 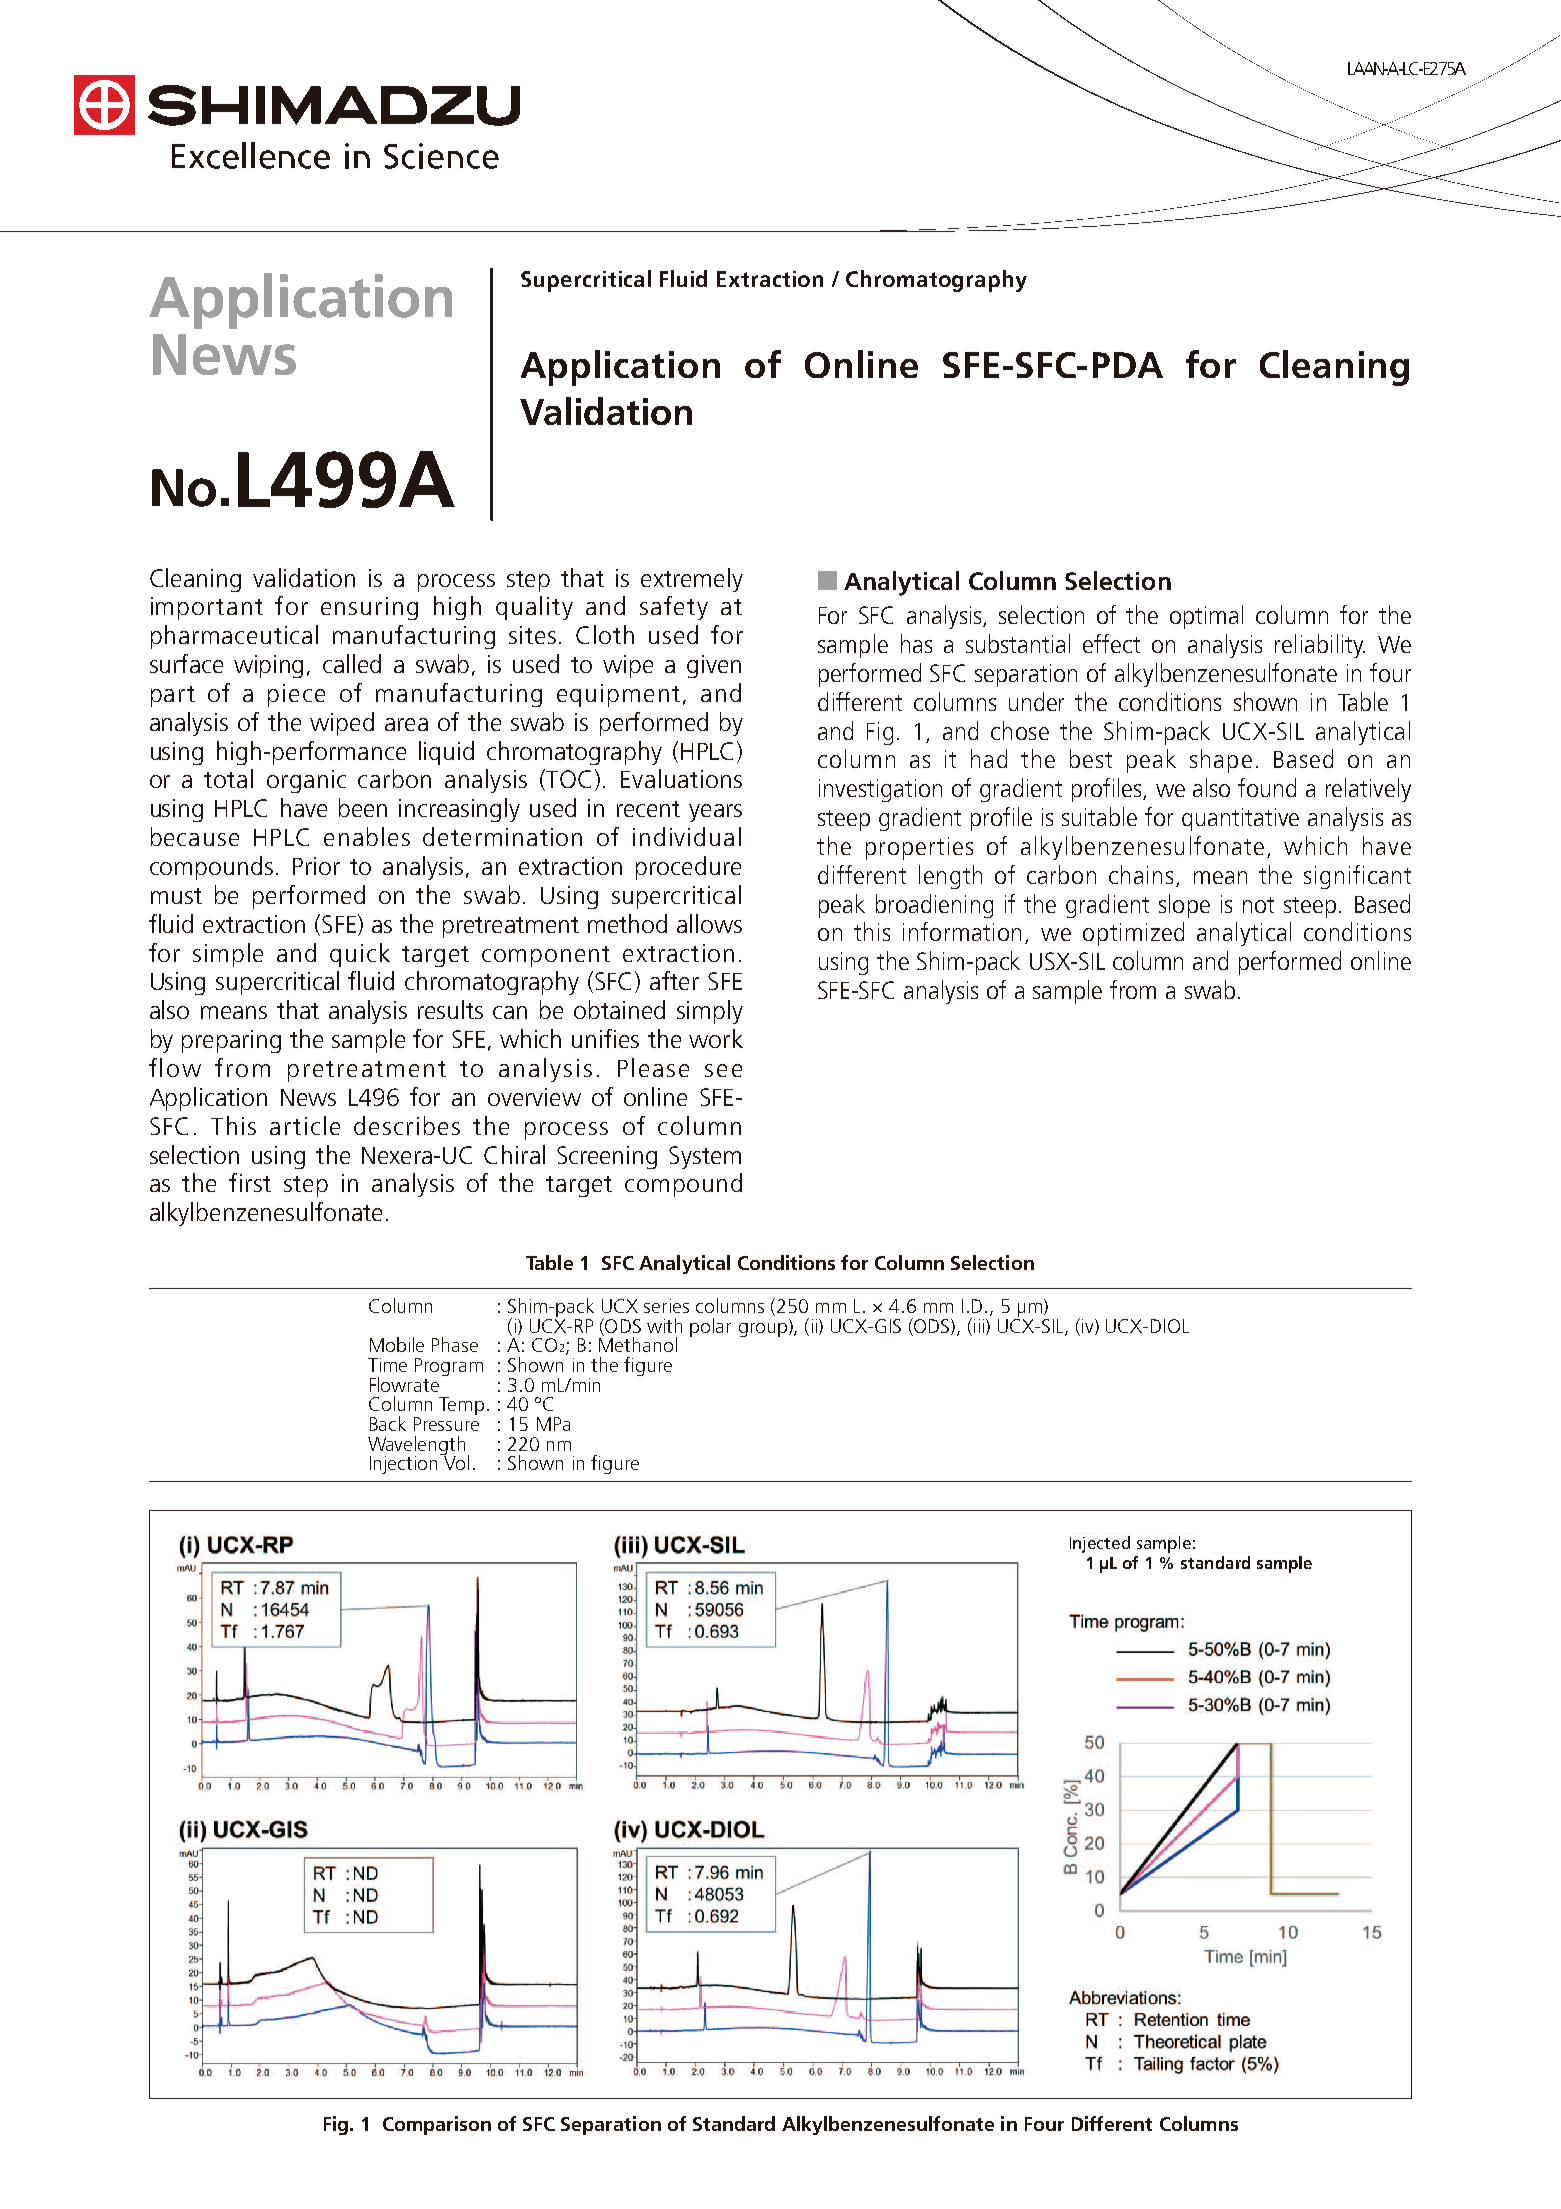 What do you see at coordinates (1100, 1544) in the image?
I see `Injected` at bounding box center [1100, 1544].
